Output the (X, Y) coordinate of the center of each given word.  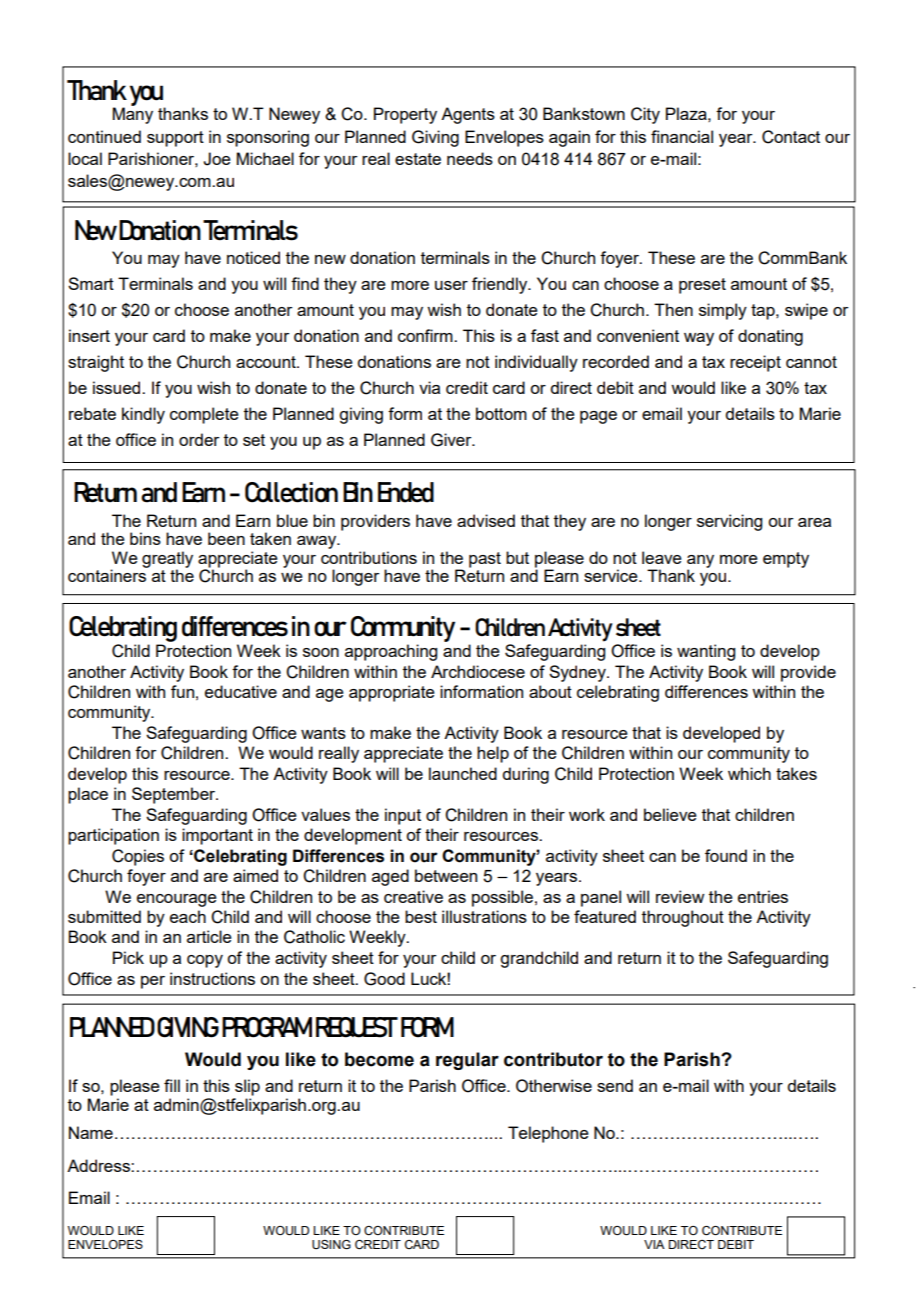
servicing (729, 522)
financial (682, 136)
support (175, 139)
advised (486, 520)
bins (145, 538)
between (446, 875)
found (726, 855)
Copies (138, 857)
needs (470, 158)
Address (99, 1165)
